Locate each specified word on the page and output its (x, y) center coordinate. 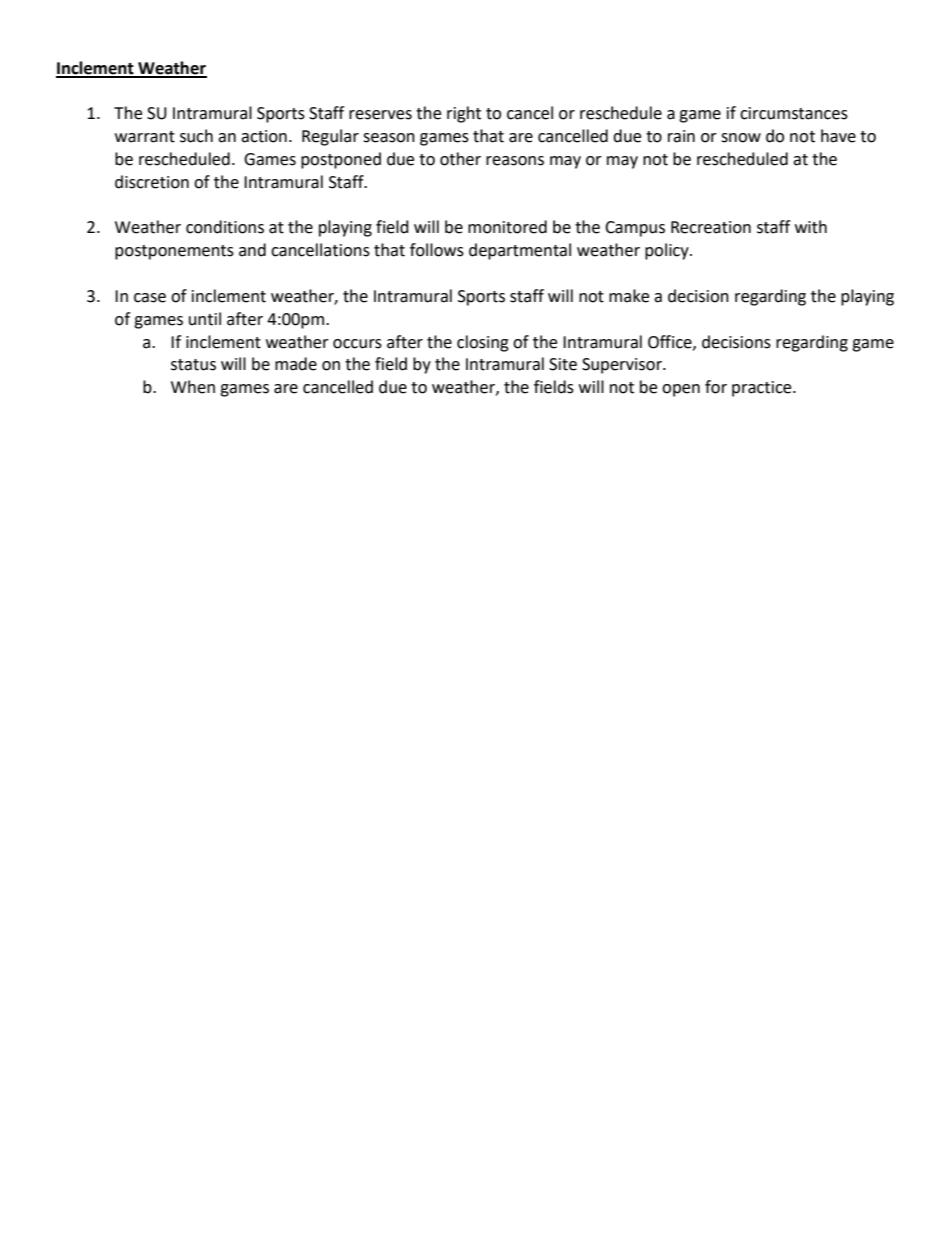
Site (563, 364)
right (464, 114)
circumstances (794, 113)
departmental (520, 251)
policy (668, 251)
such (196, 136)
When (193, 387)
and (252, 250)
